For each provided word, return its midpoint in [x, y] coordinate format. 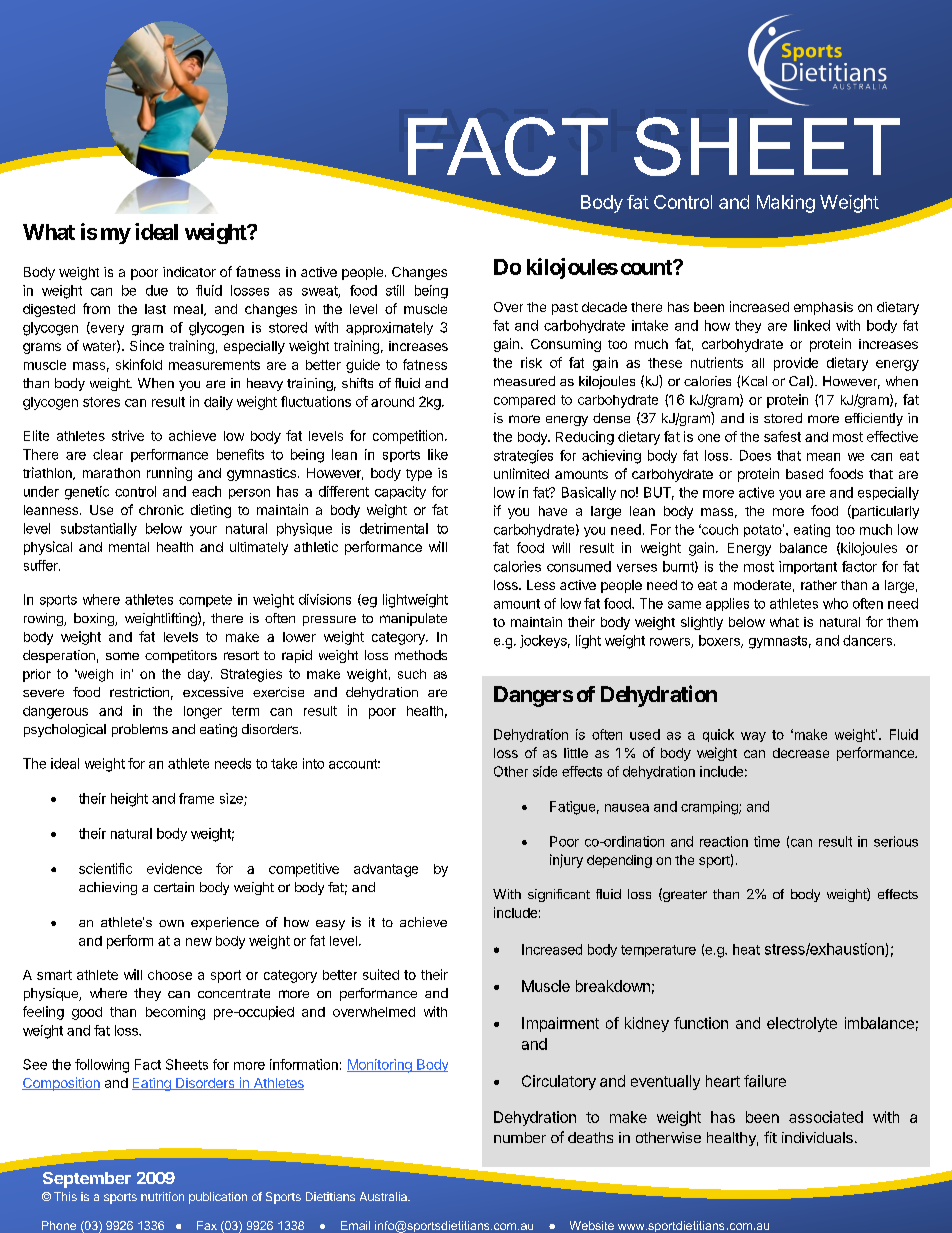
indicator [189, 272]
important [808, 567]
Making [786, 204]
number [520, 1137]
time [767, 841]
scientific [105, 868]
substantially [99, 529]
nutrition [162, 1196]
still [395, 290]
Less [541, 585]
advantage [386, 870]
